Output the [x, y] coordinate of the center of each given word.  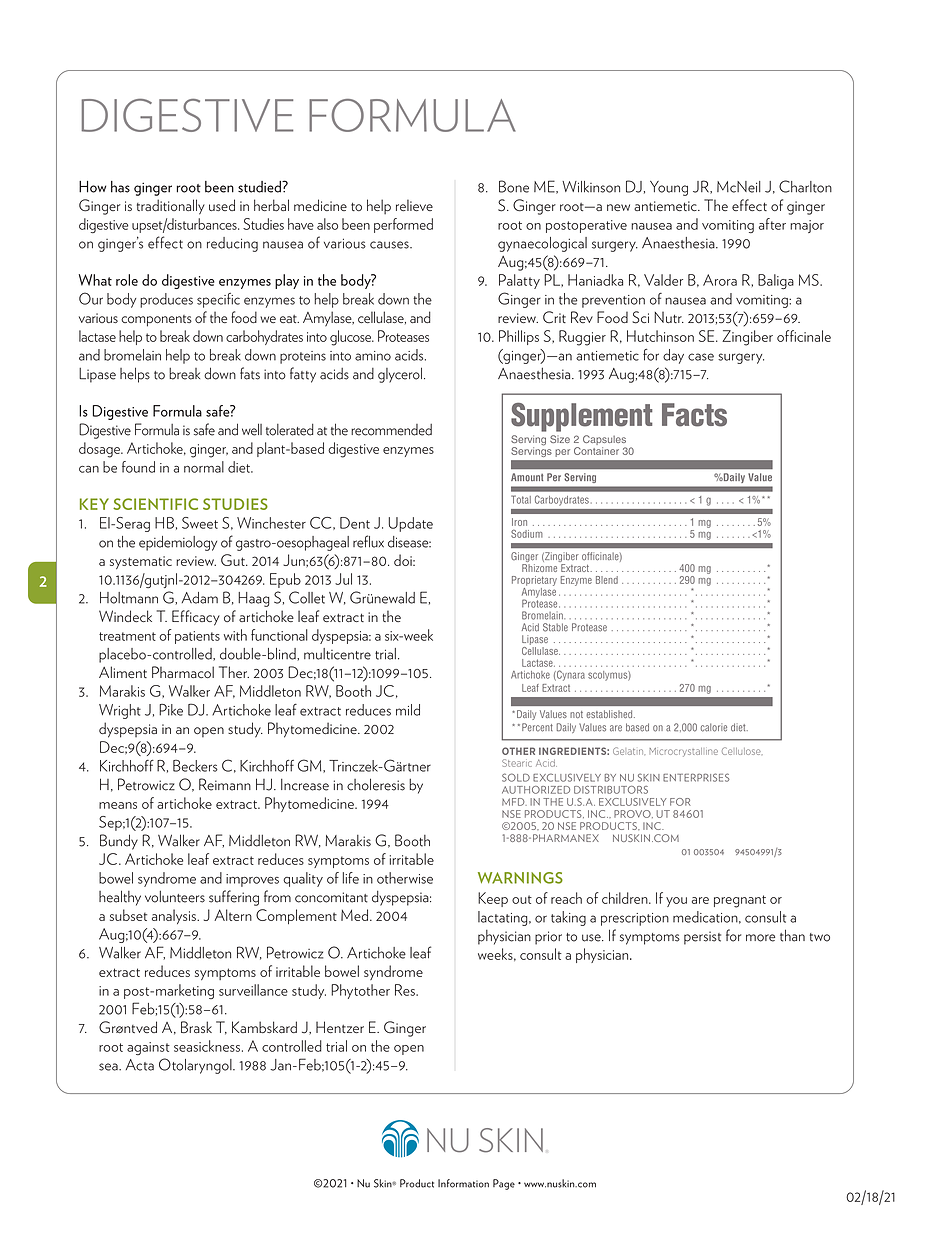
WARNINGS [520, 878]
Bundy [119, 842]
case [701, 357]
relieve [414, 205]
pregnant [740, 901]
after [772, 224]
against [148, 1048]
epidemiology [178, 543]
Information [463, 1183]
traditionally [171, 207]
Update [411, 524]
